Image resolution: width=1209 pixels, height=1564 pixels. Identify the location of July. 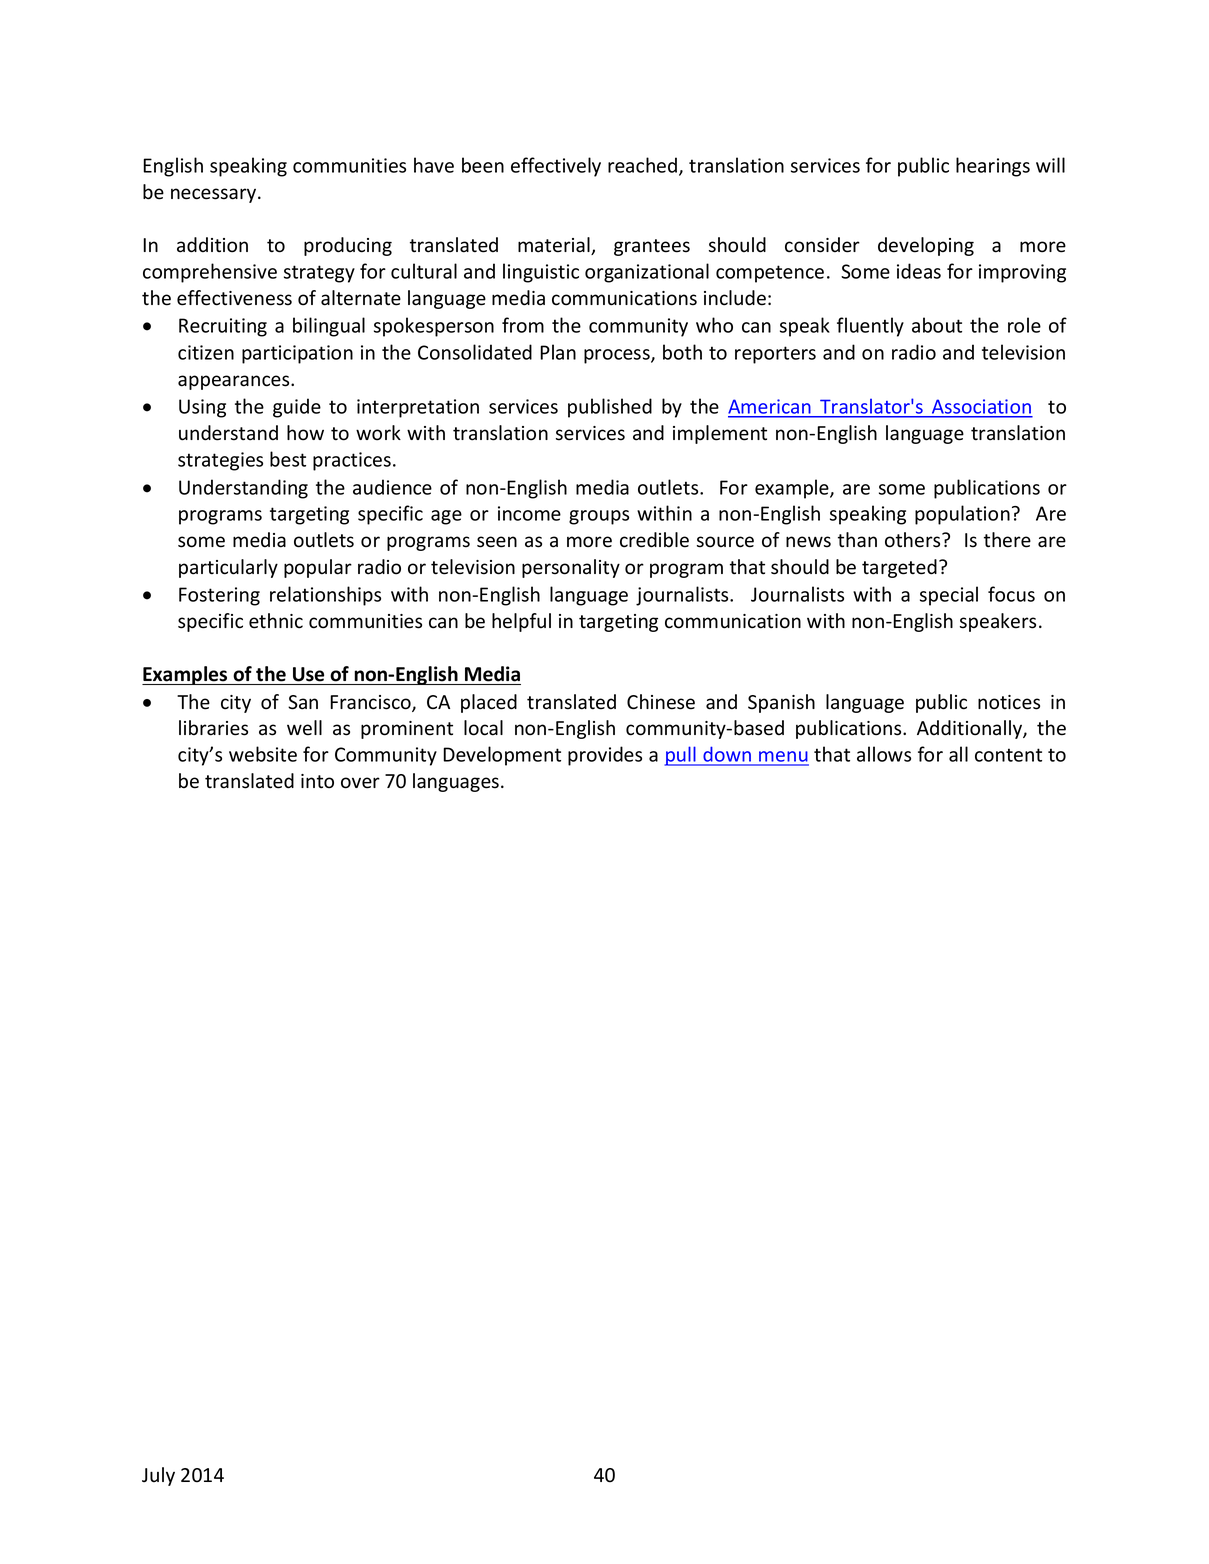
(158, 1476).
